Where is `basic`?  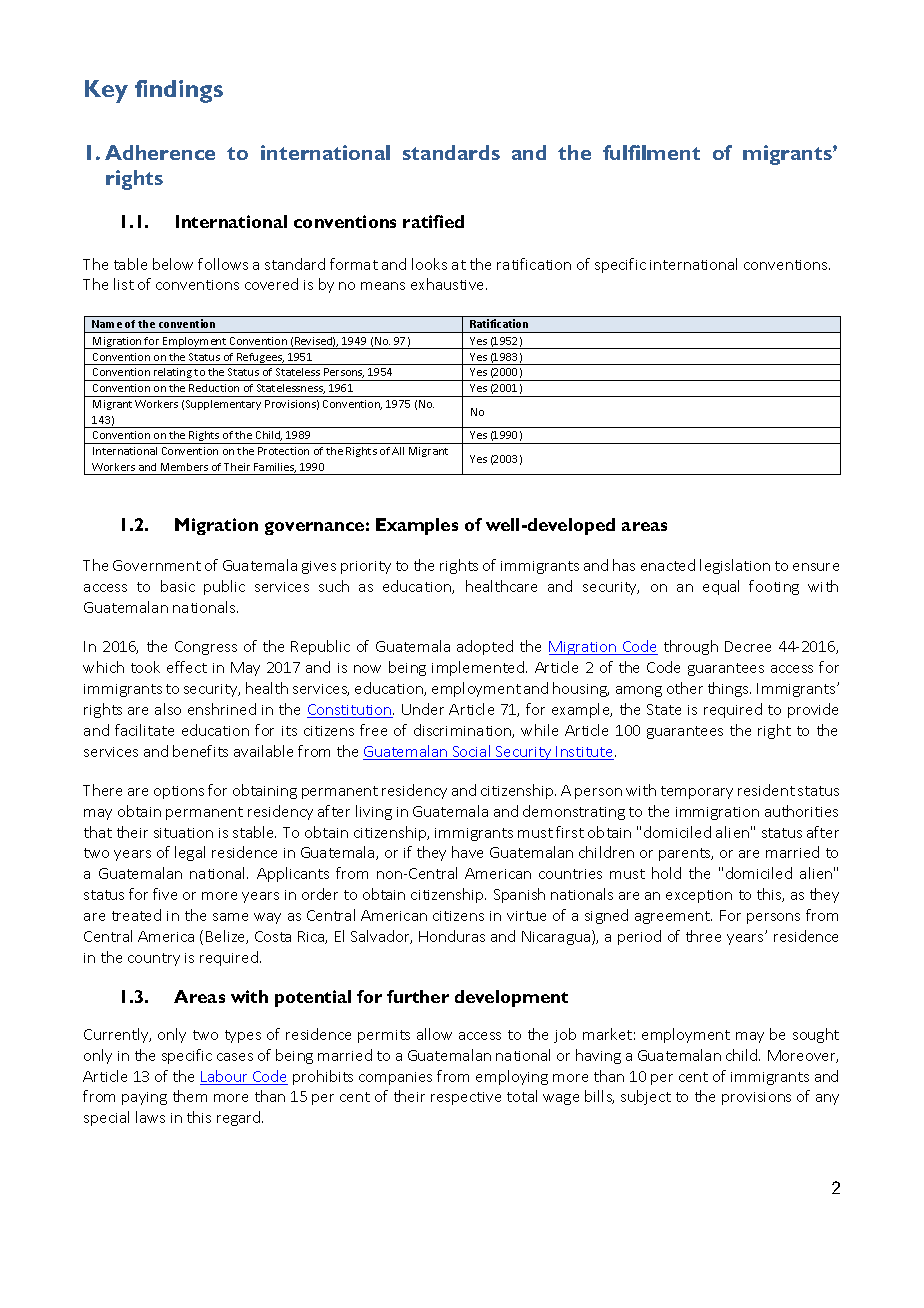 basic is located at coordinates (178, 586).
